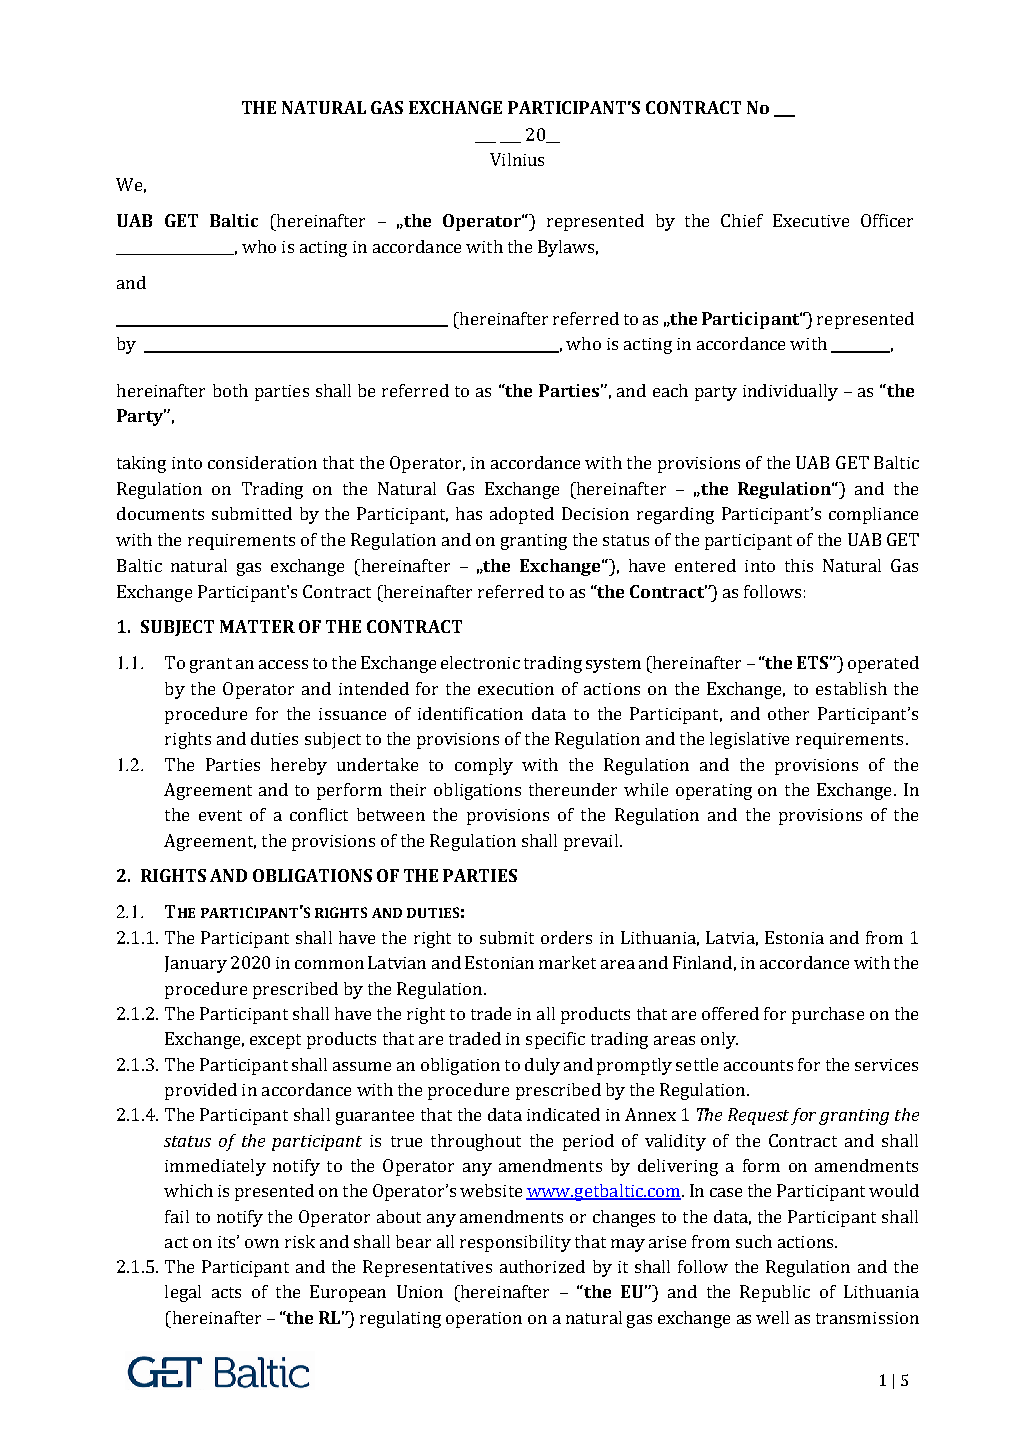 The image size is (1016, 1437). What do you see at coordinates (811, 220) in the page?
I see `Executive` at bounding box center [811, 220].
